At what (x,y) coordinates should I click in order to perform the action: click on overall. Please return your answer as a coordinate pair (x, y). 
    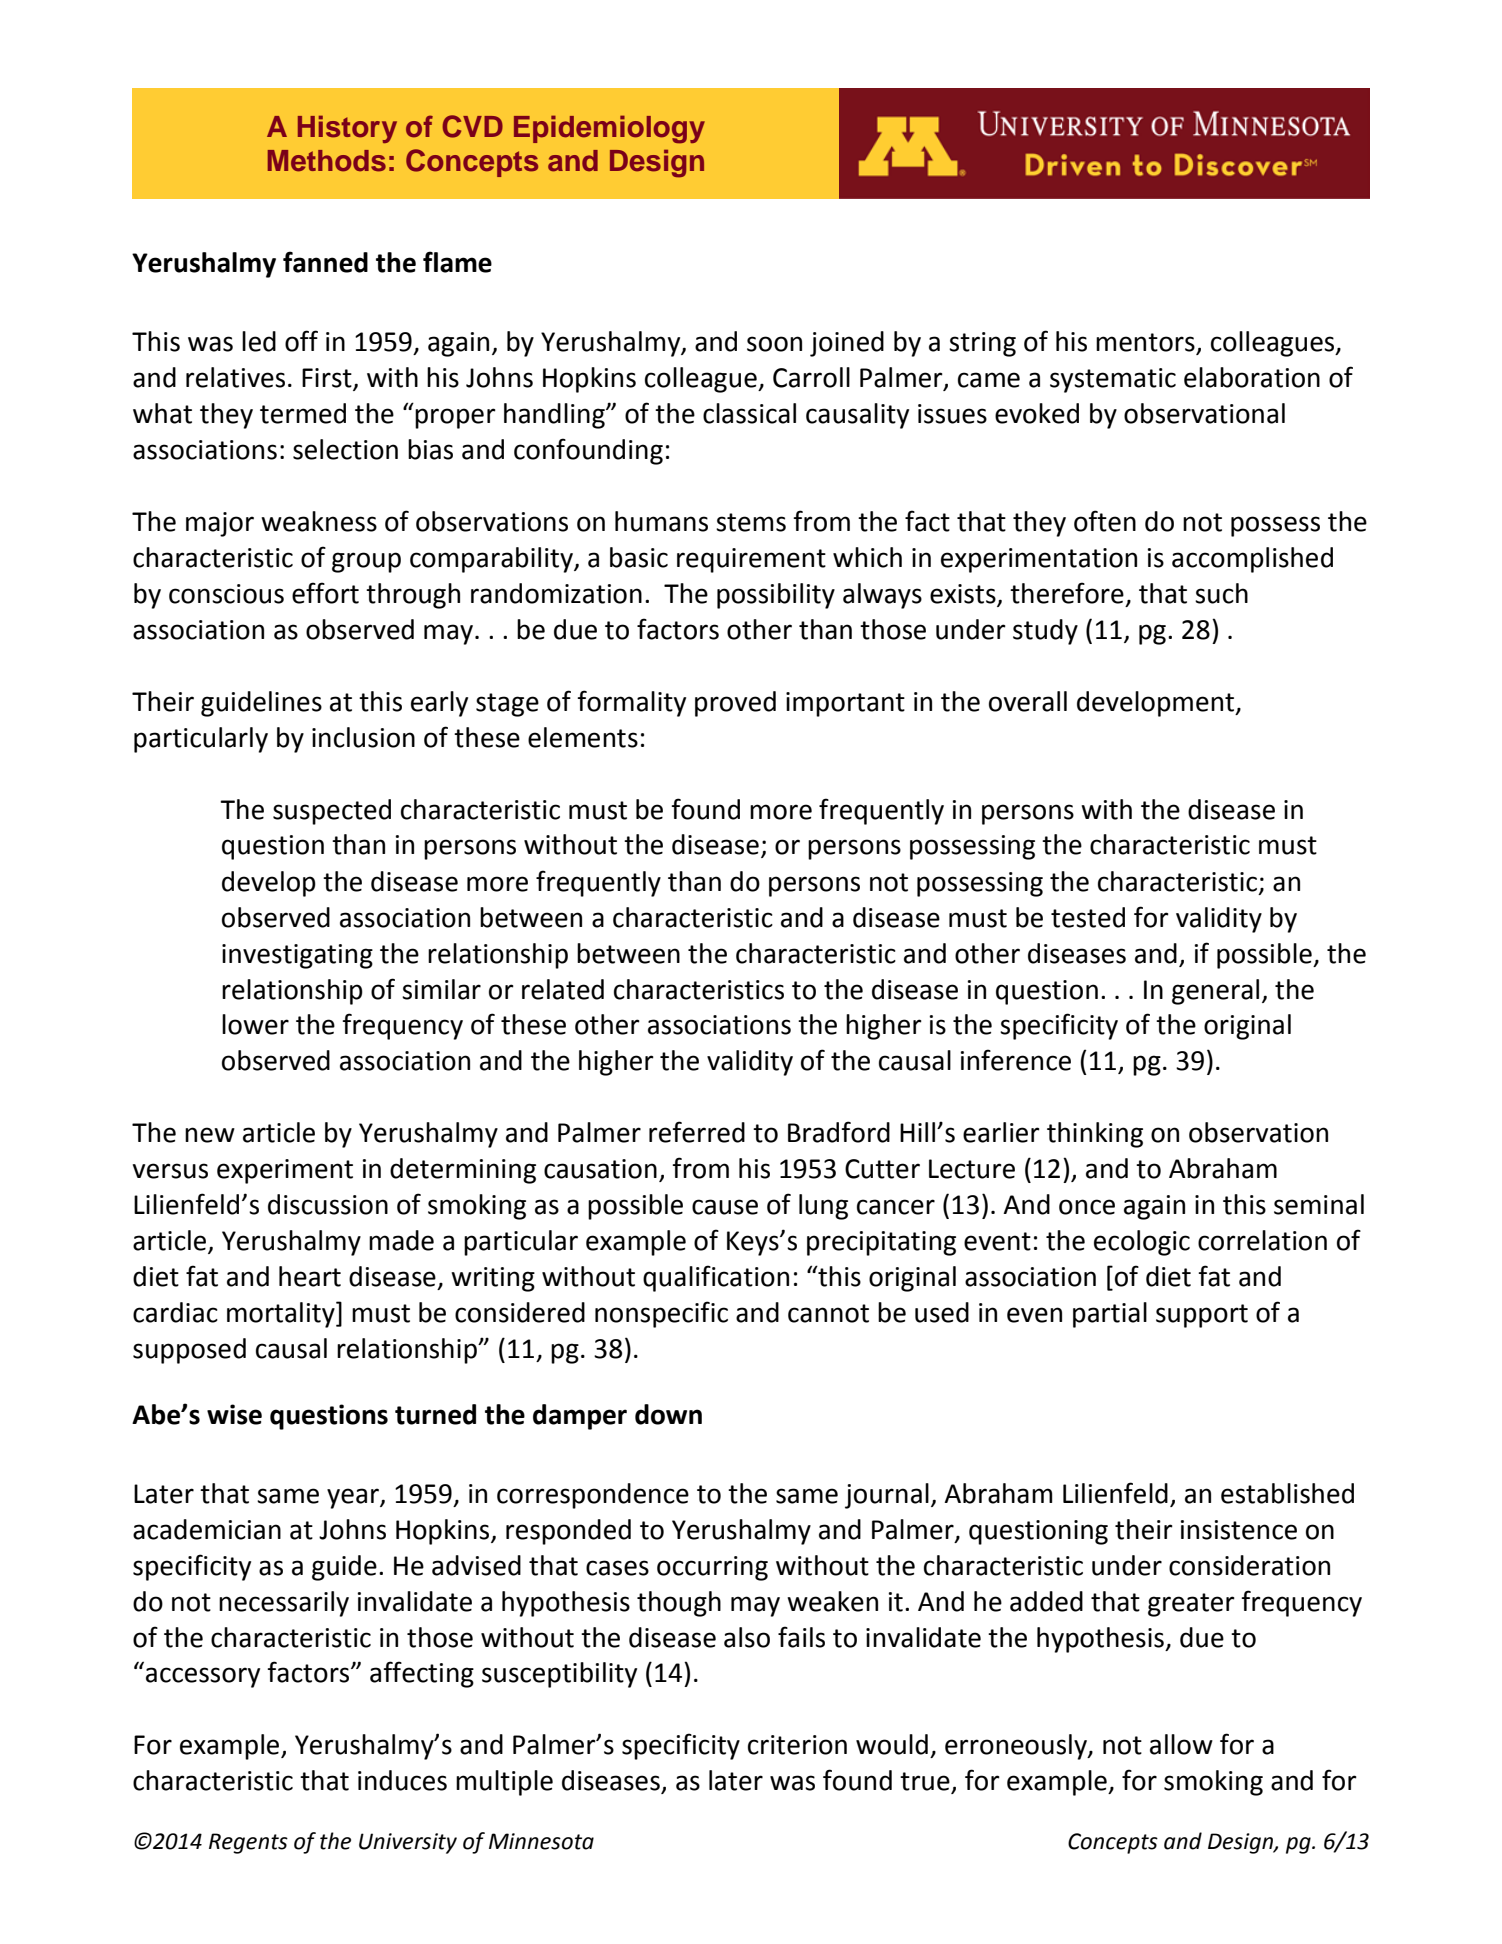
    Looking at the image, I should click on (1028, 701).
